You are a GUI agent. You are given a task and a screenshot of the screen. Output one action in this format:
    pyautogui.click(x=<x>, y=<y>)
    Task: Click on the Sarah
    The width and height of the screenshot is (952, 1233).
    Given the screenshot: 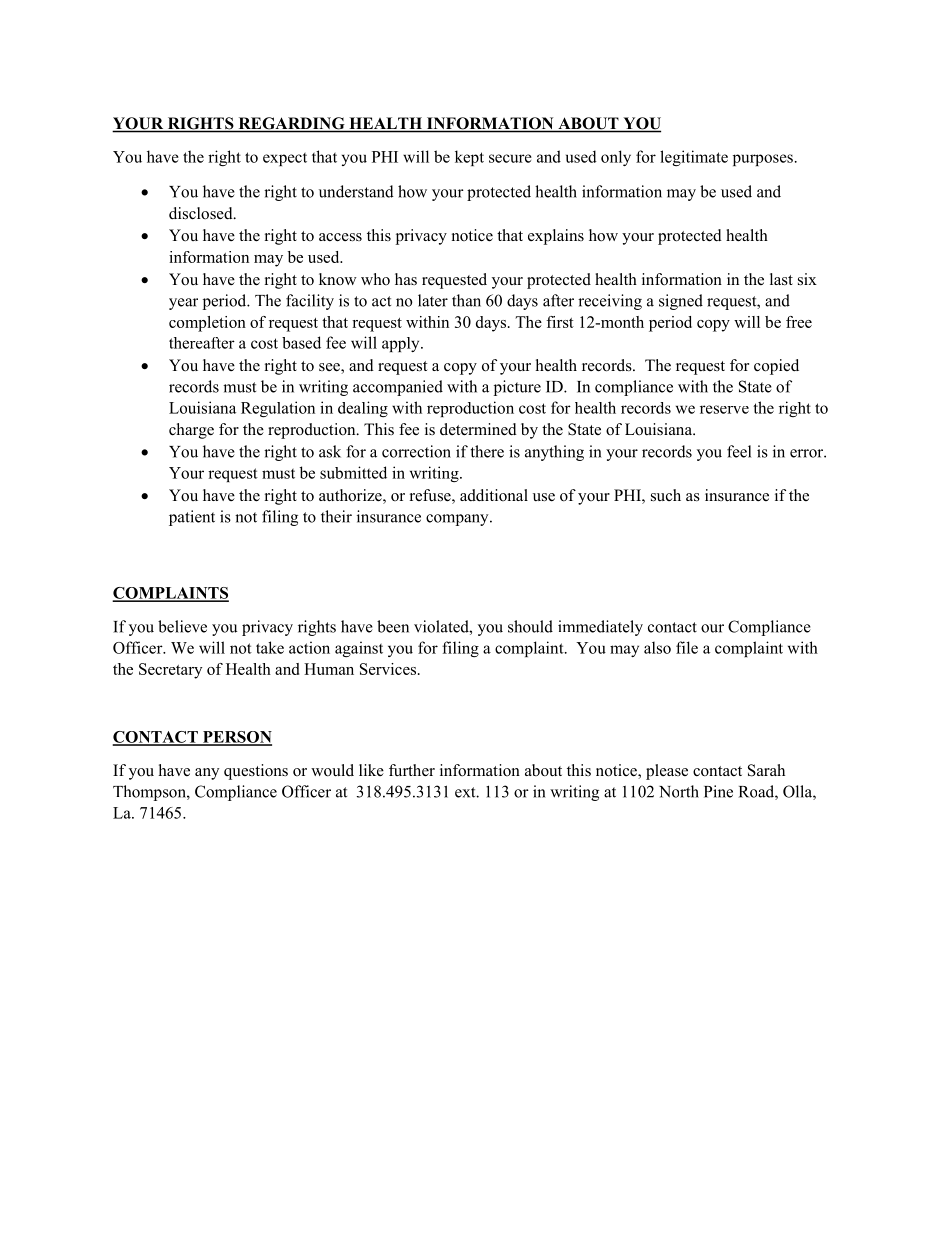 What is the action you would take?
    pyautogui.click(x=766, y=770)
